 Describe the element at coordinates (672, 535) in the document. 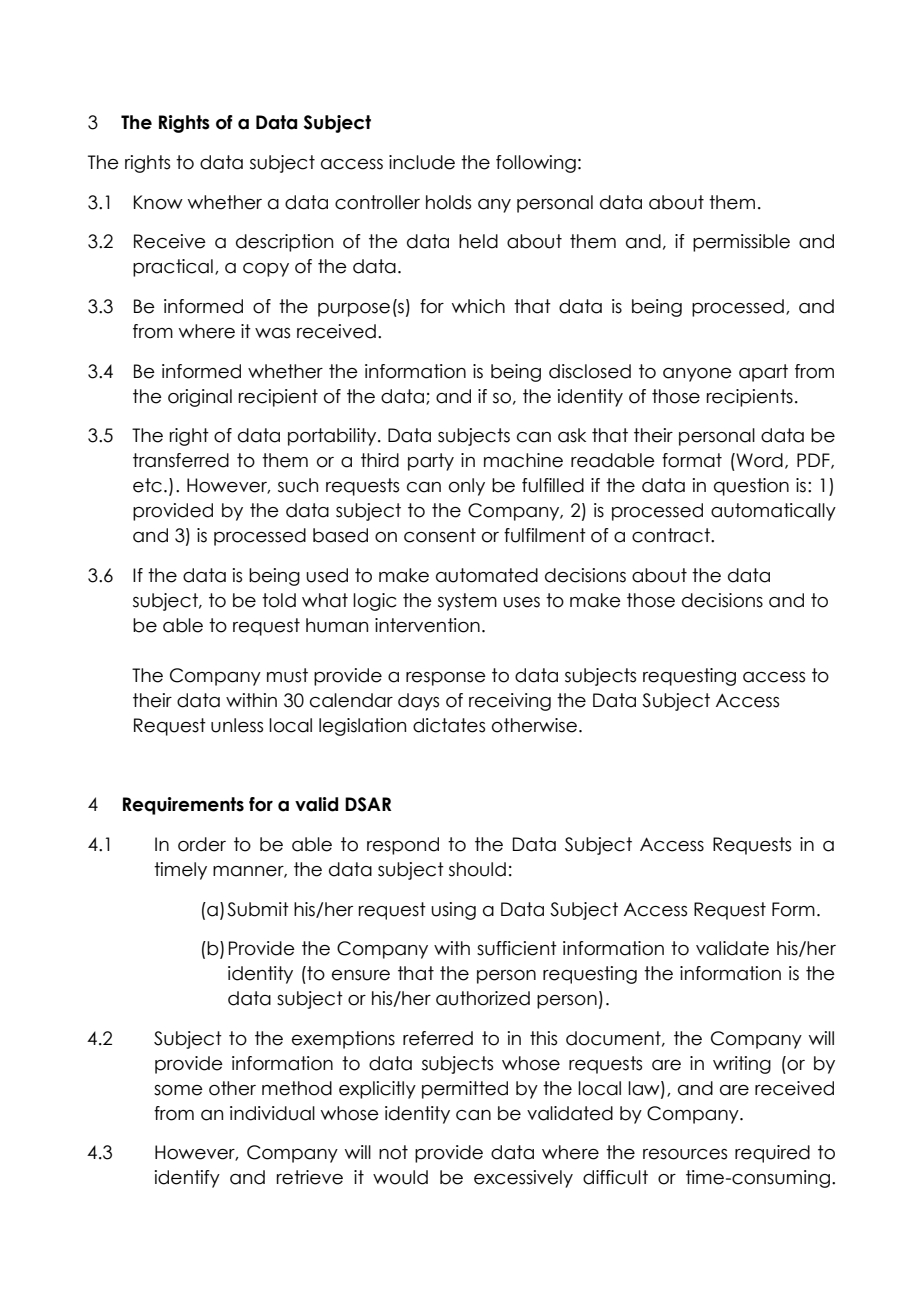

I see `contract` at that location.
